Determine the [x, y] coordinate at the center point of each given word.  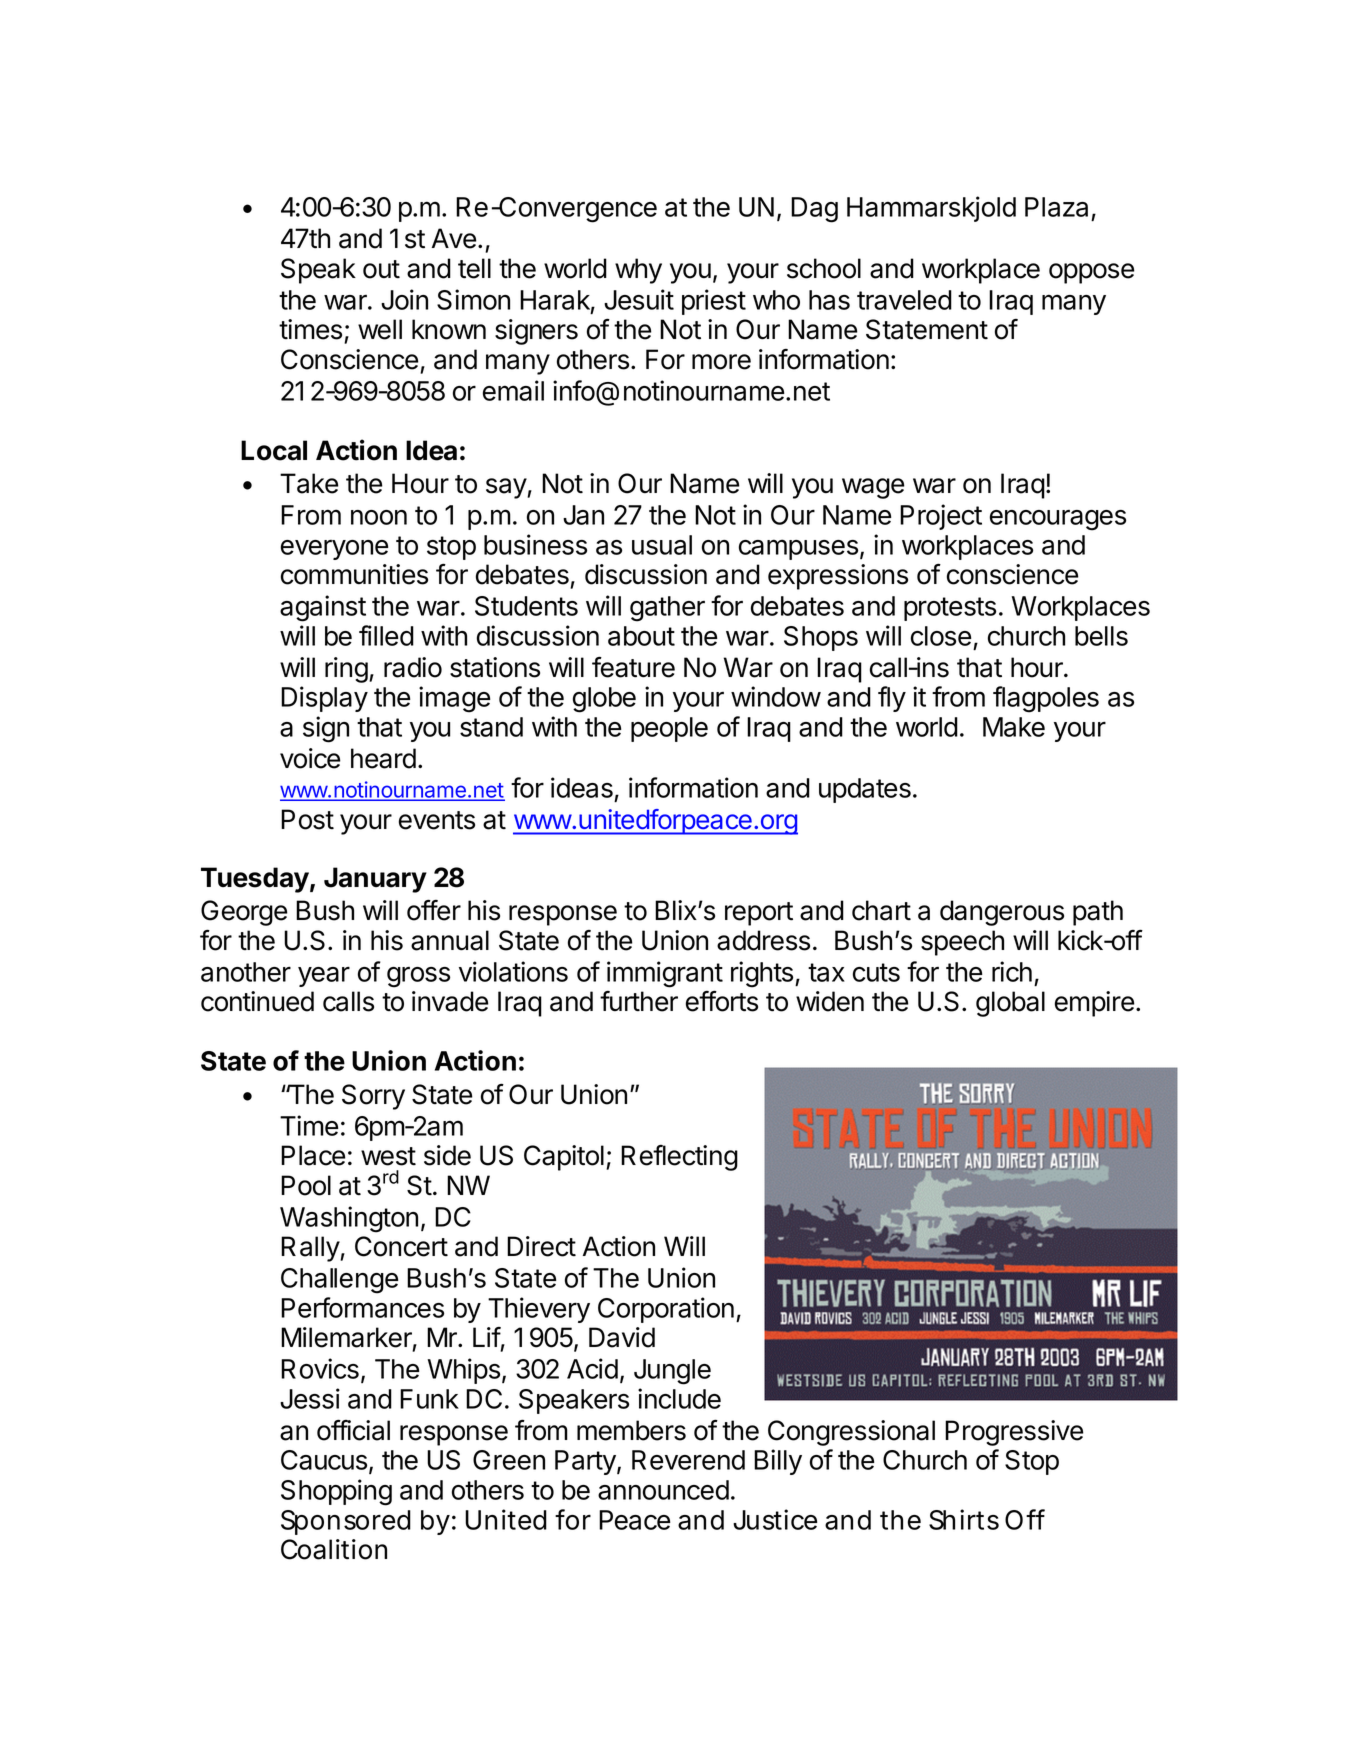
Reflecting [679, 1158]
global [1010, 1004]
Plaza [1056, 207]
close [941, 636]
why [638, 271]
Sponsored [346, 1522]
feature [633, 667]
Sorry [373, 1097]
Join [404, 299]
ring [346, 670]
